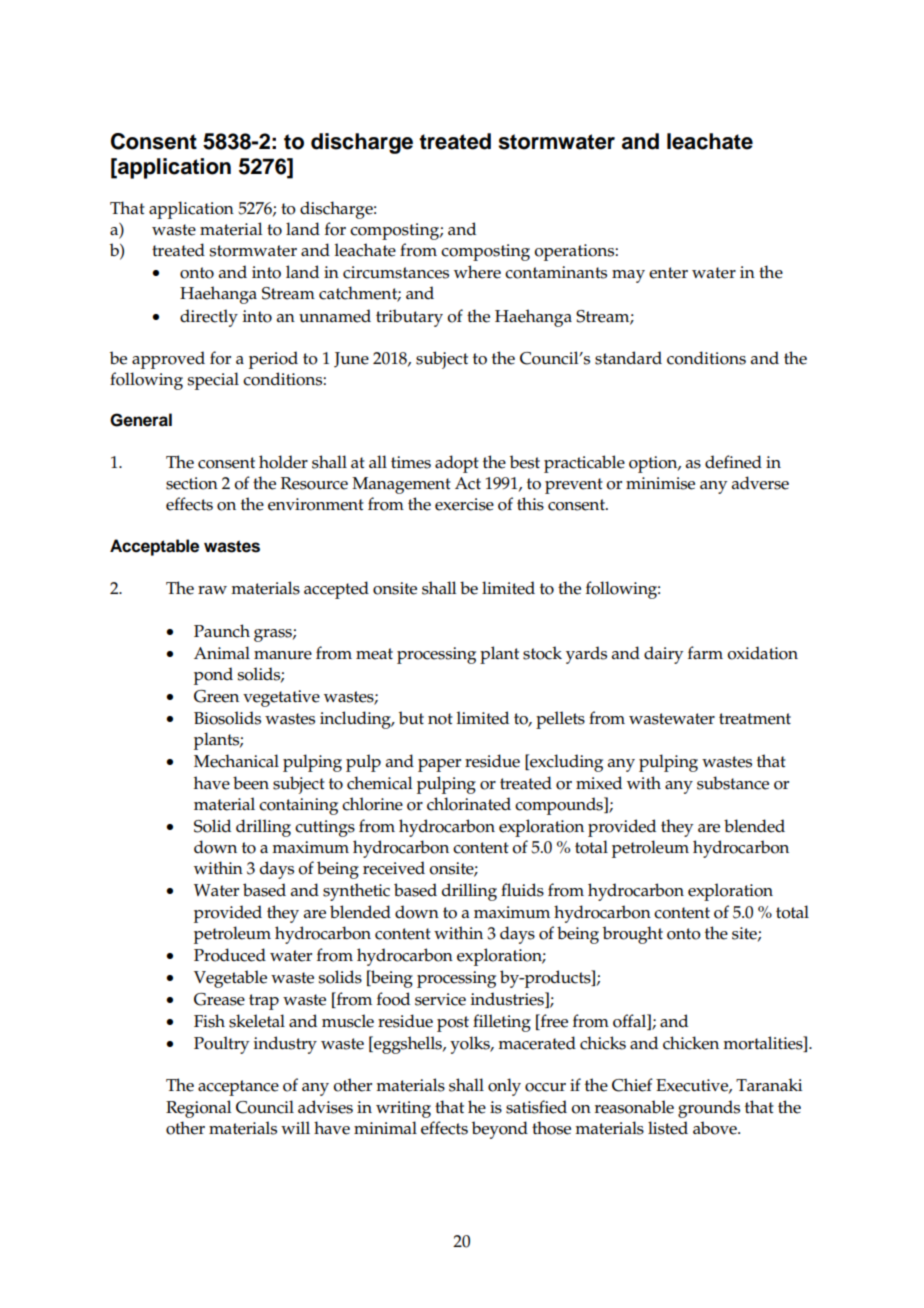 The width and height of the document is (924, 1308). I want to click on Regional, so click(198, 1109).
